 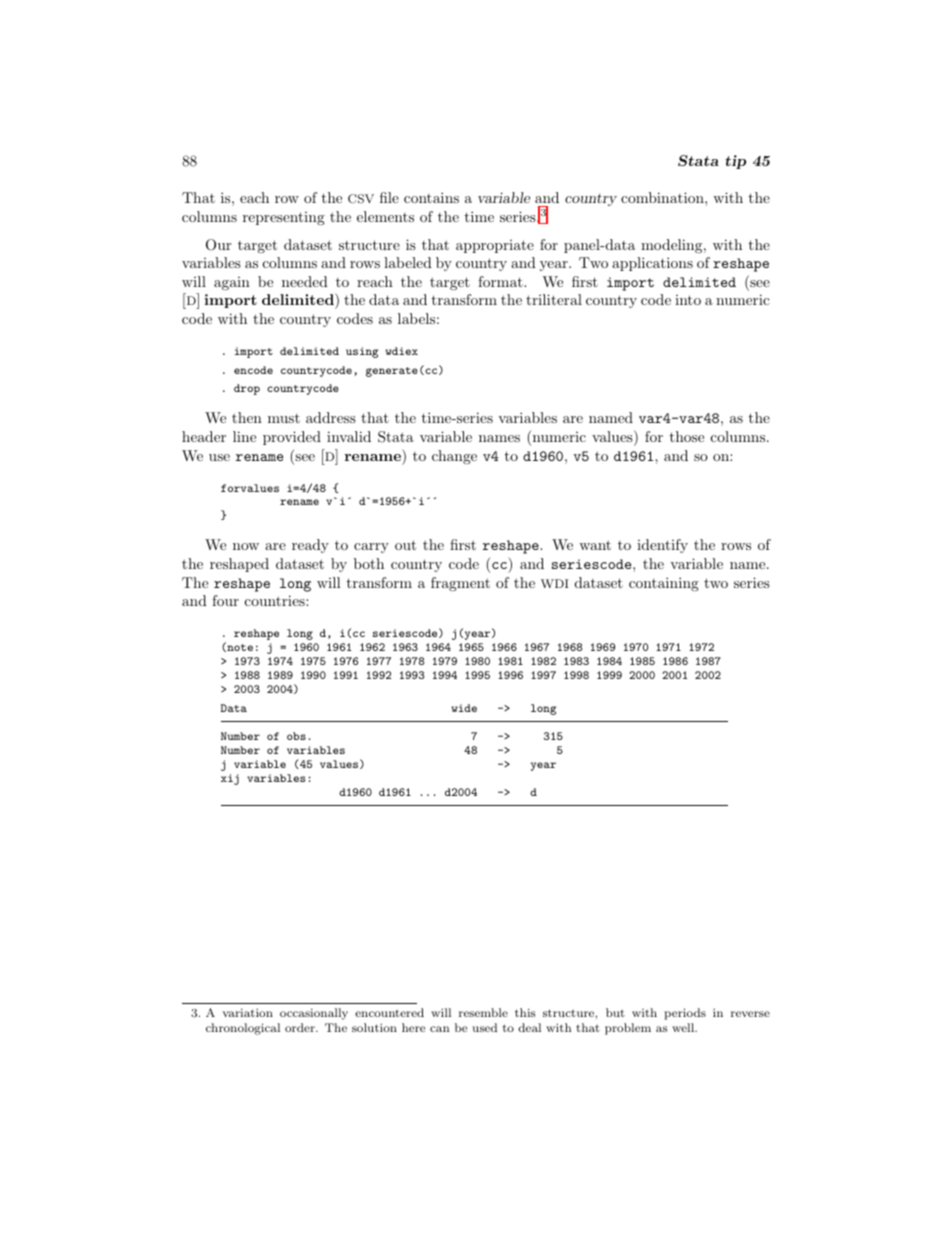 I want to click on periods, so click(x=685, y=1014).
